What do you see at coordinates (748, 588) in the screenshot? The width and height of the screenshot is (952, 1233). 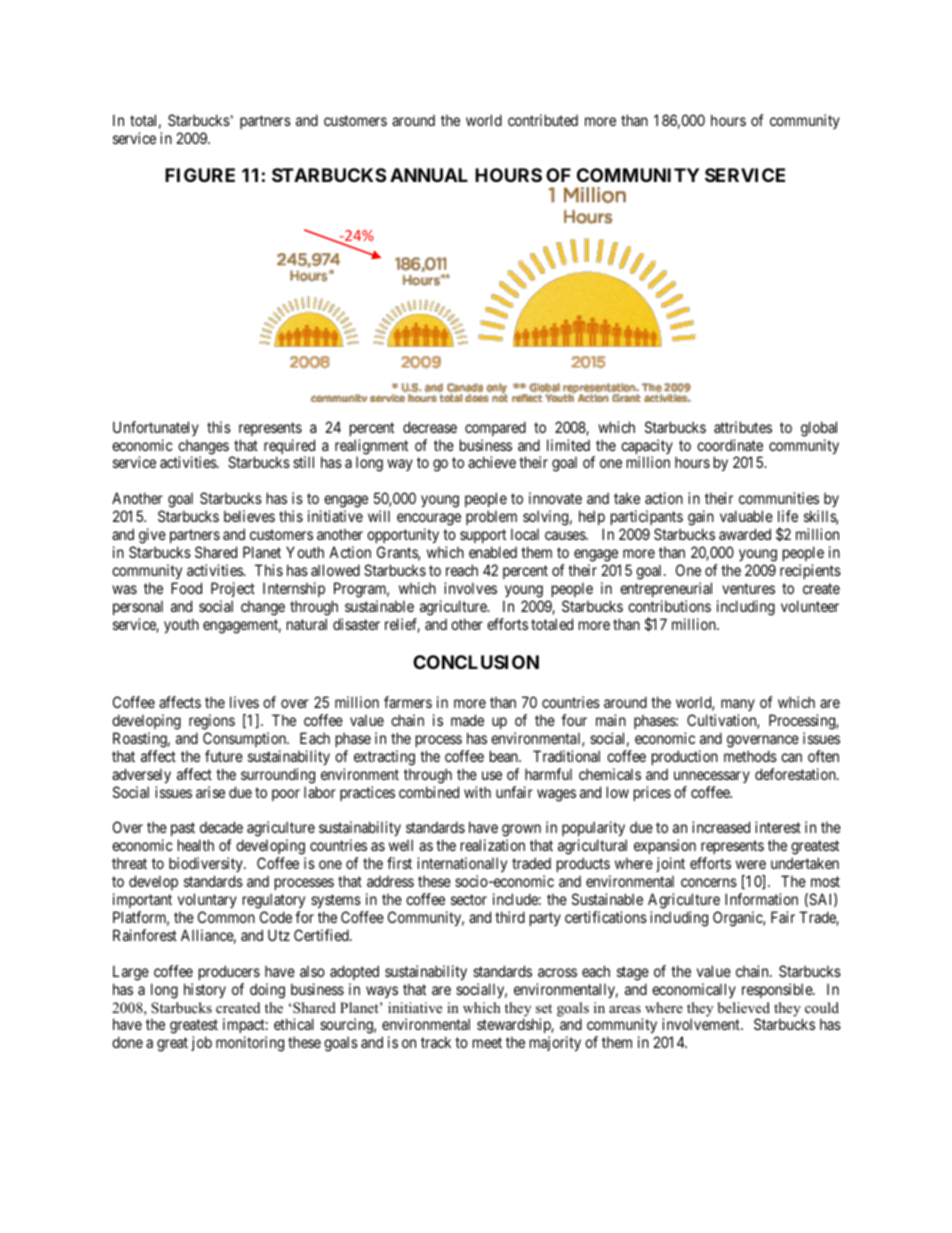 I see `ventures` at bounding box center [748, 588].
